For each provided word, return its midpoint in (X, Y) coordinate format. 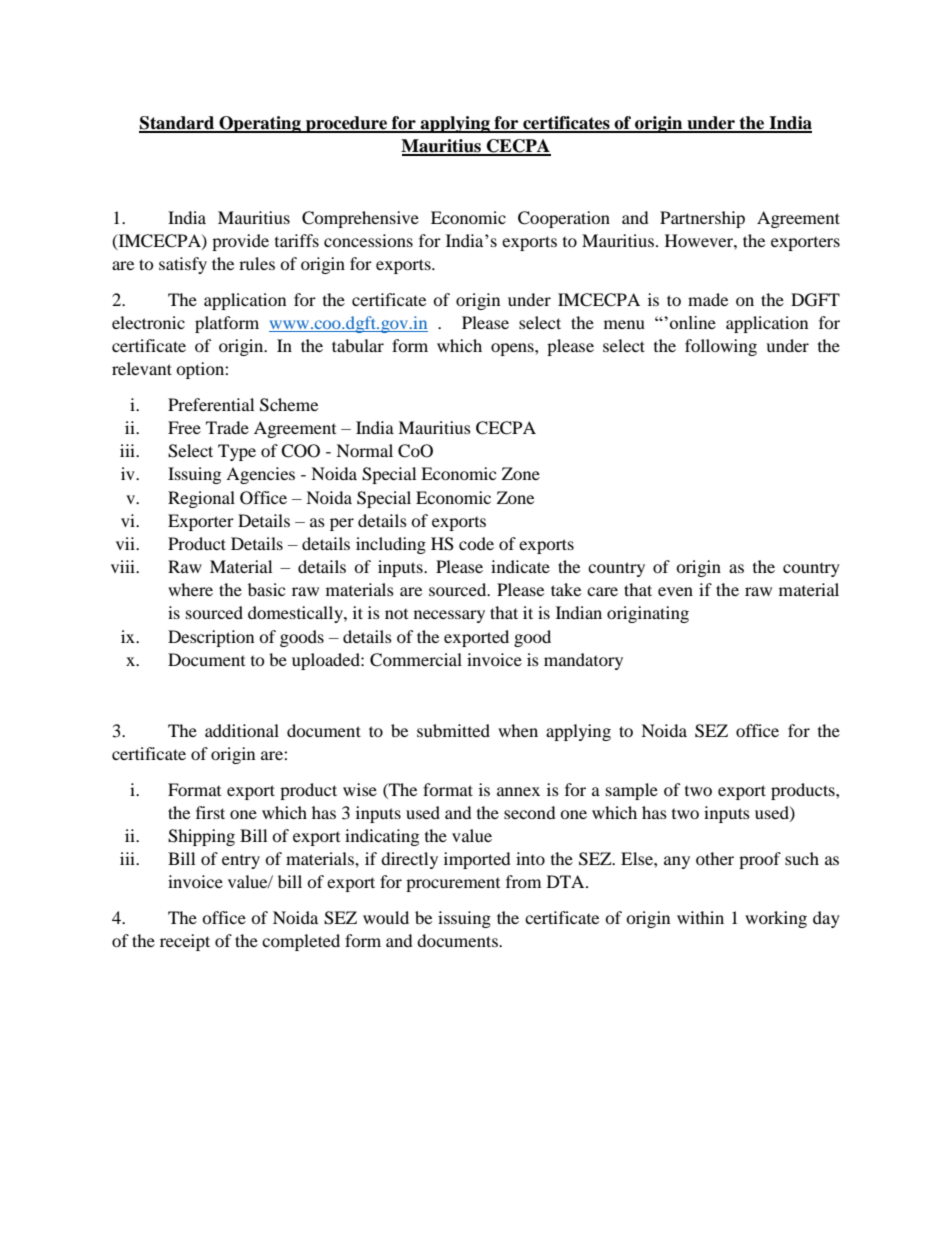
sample (632, 791)
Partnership (702, 219)
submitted (453, 730)
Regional (201, 499)
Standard (177, 124)
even (675, 591)
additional (242, 730)
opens (513, 349)
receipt (185, 942)
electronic (148, 322)
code (476, 543)
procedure (346, 124)
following (721, 347)
